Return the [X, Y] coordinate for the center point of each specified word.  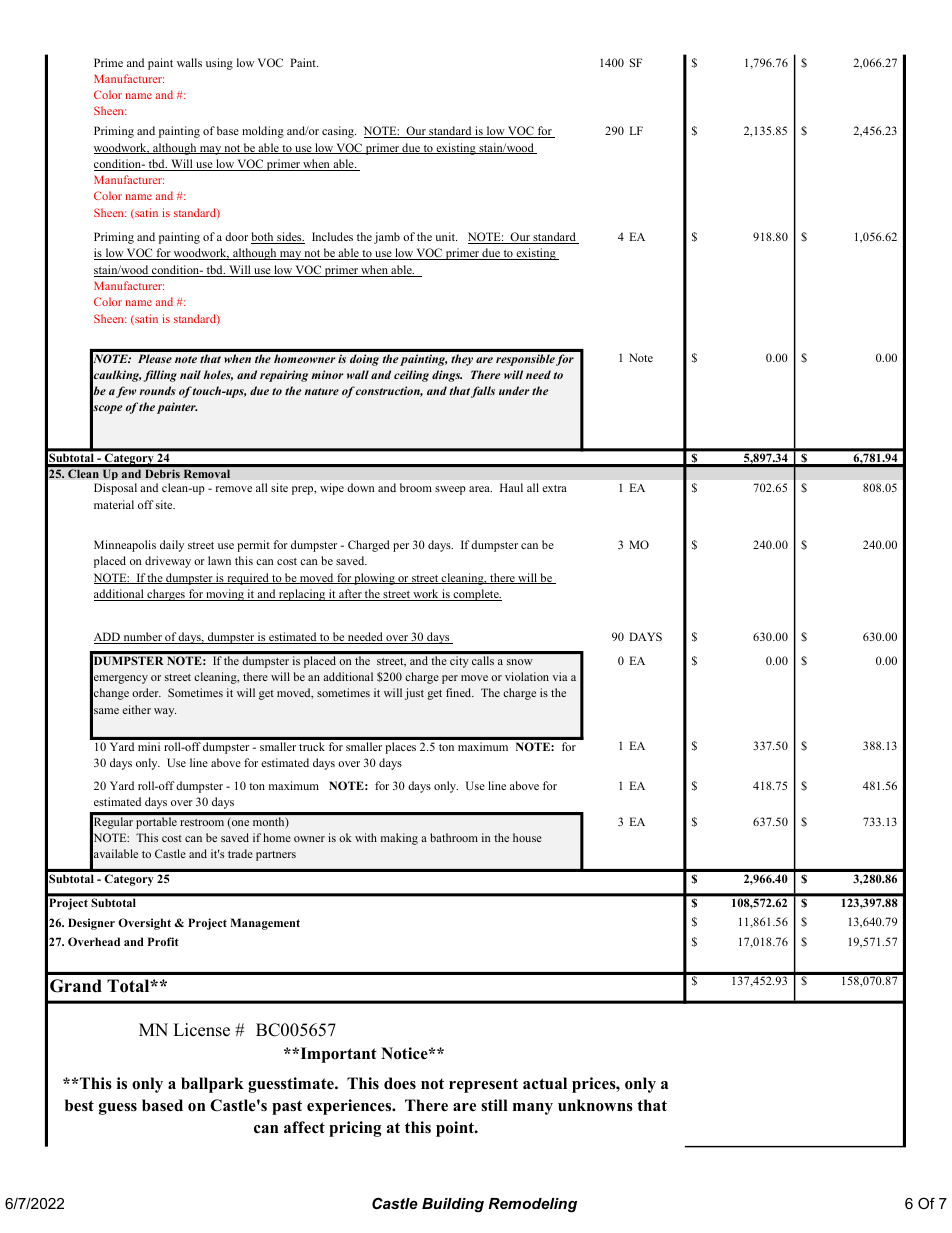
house [527, 837]
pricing [355, 1129]
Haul [511, 487]
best [79, 1105]
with [366, 837]
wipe [332, 489]
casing [339, 132]
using [219, 64]
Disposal [115, 489]
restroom [202, 822]
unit [446, 236]
